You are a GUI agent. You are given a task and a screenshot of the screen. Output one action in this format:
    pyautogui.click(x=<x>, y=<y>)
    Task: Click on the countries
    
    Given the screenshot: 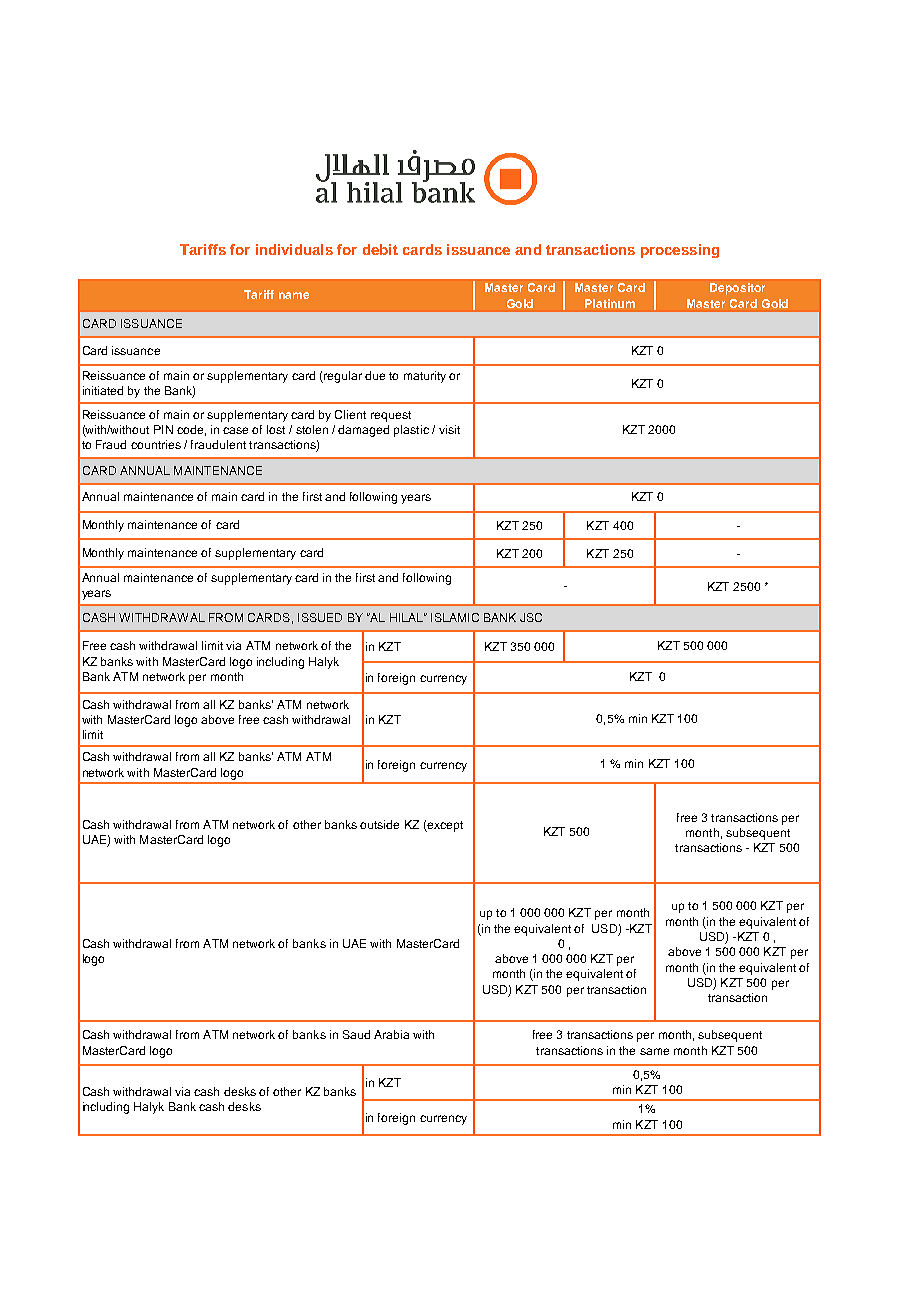 What is the action you would take?
    pyautogui.click(x=156, y=444)
